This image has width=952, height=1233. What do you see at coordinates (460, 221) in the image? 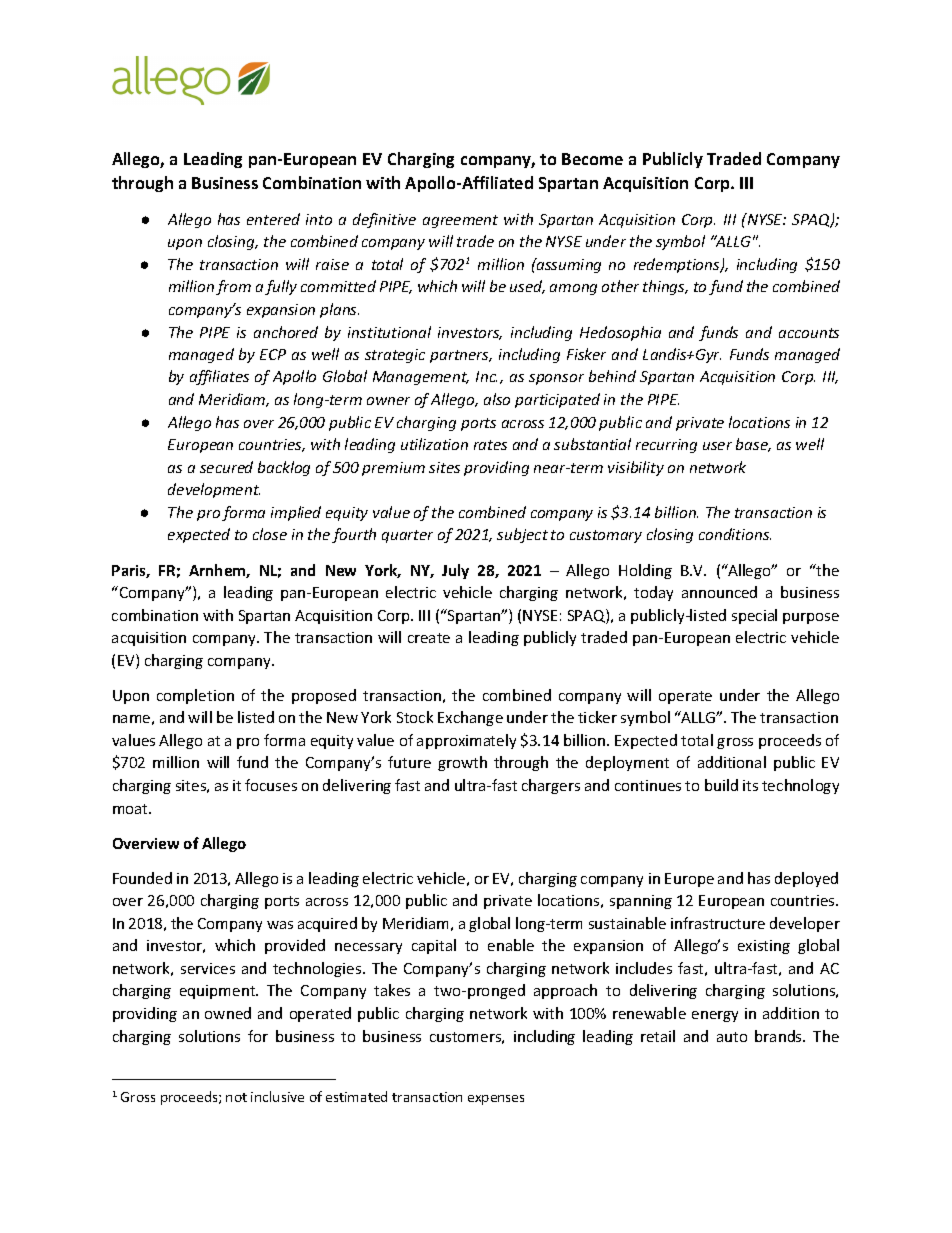
I see `agreement` at bounding box center [460, 221].
